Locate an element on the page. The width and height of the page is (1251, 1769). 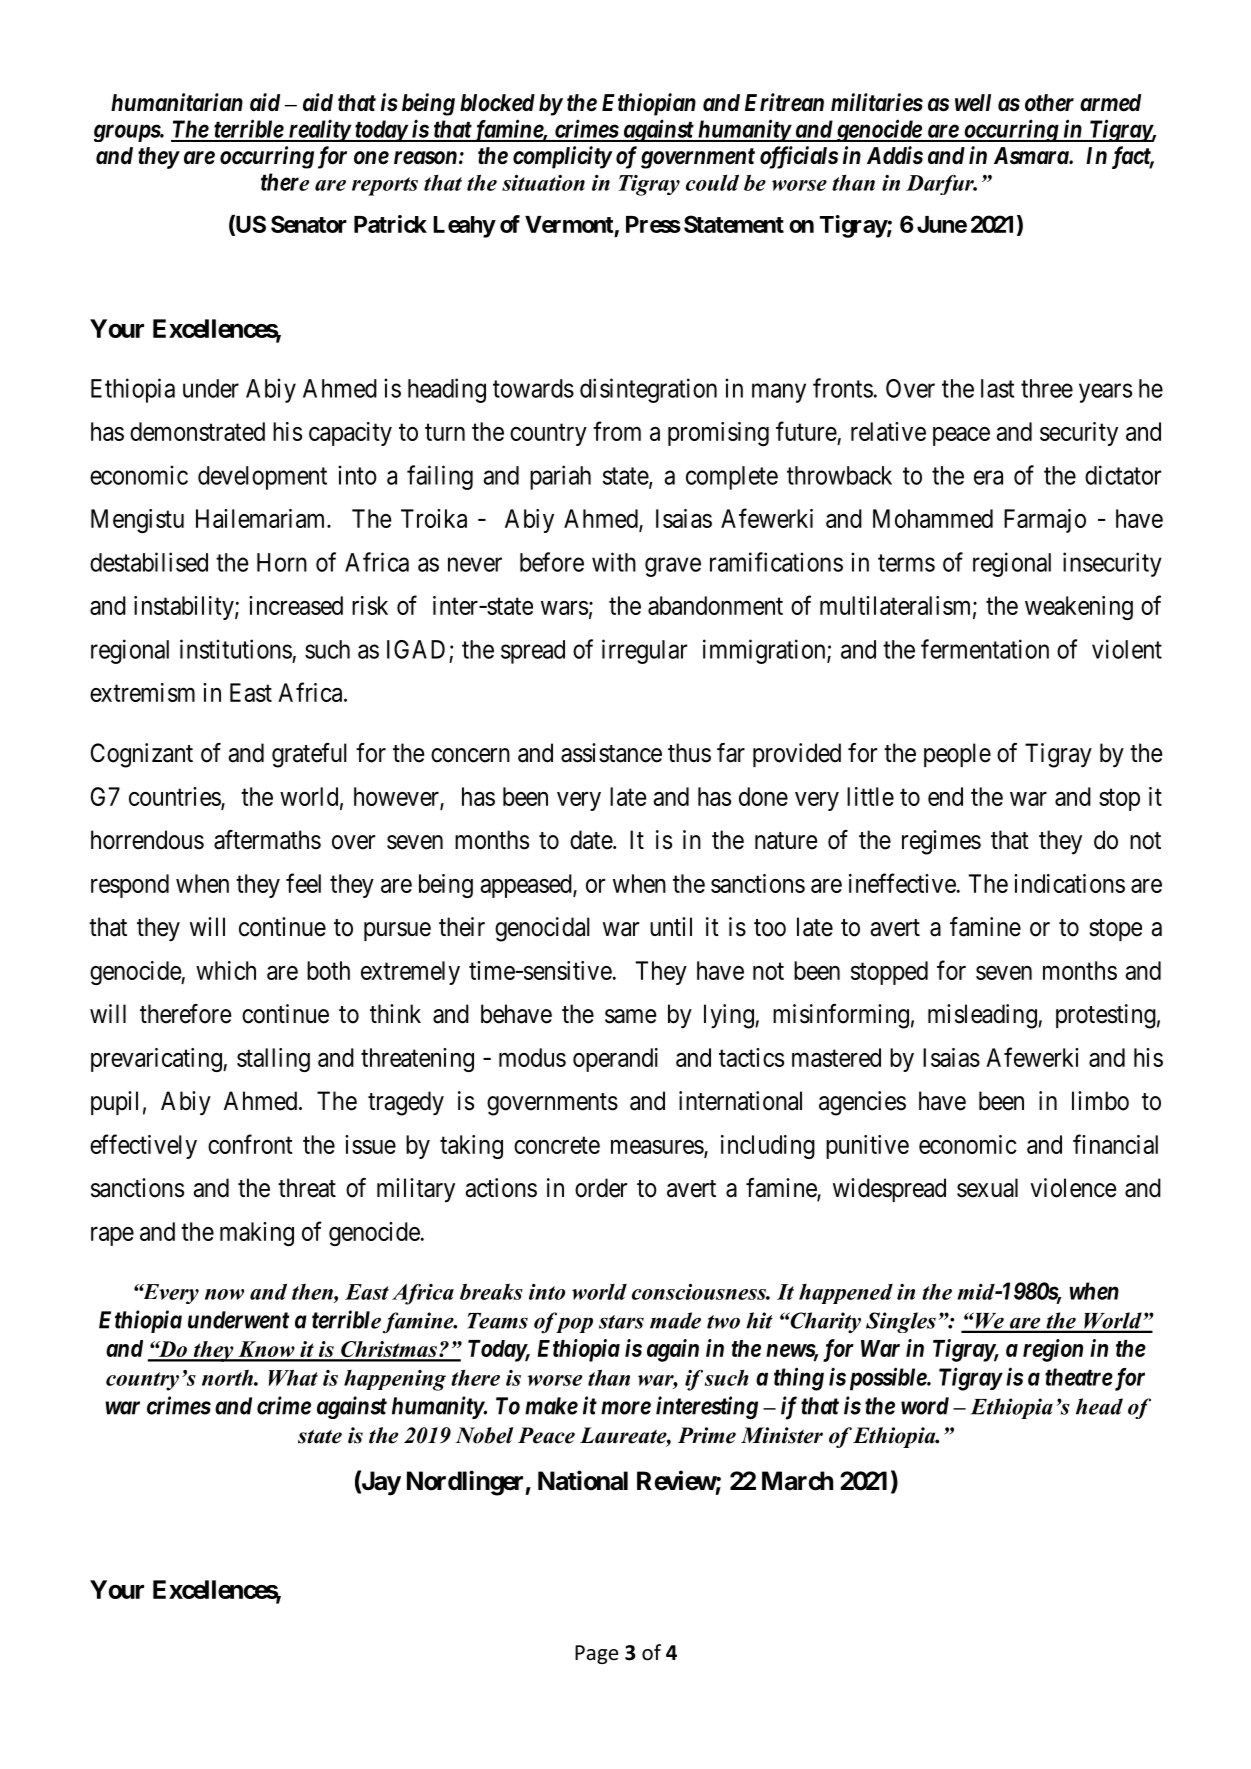
What is located at coordinates (293, 1377).
